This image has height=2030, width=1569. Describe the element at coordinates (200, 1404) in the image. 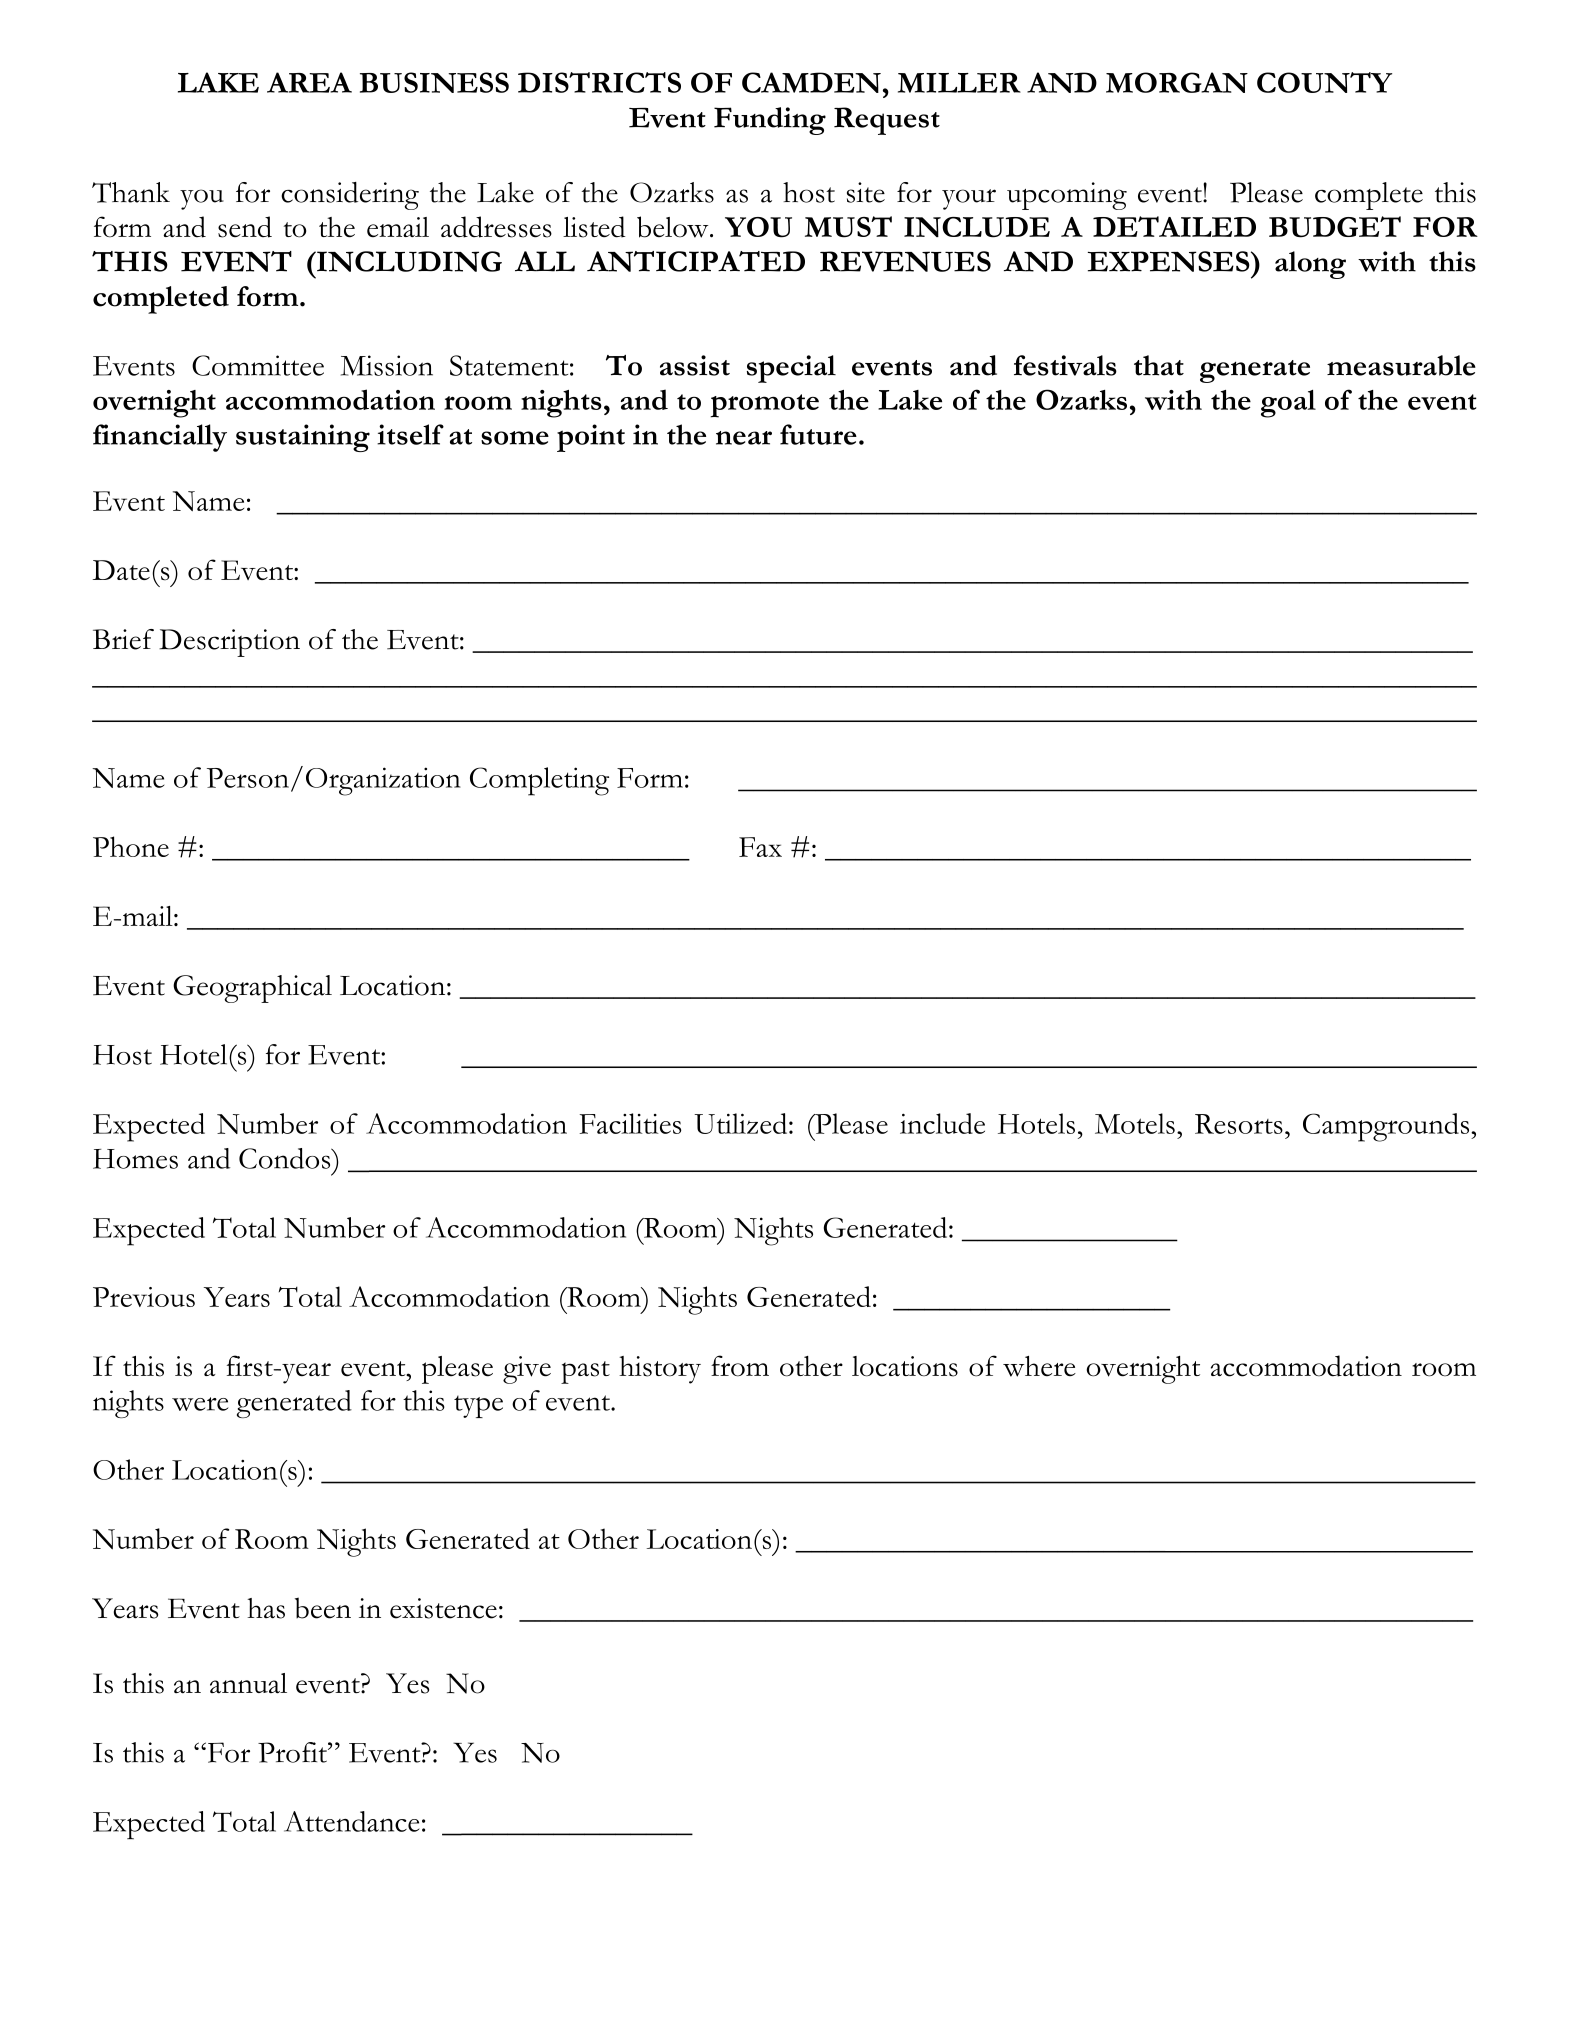

I see `were` at that location.
